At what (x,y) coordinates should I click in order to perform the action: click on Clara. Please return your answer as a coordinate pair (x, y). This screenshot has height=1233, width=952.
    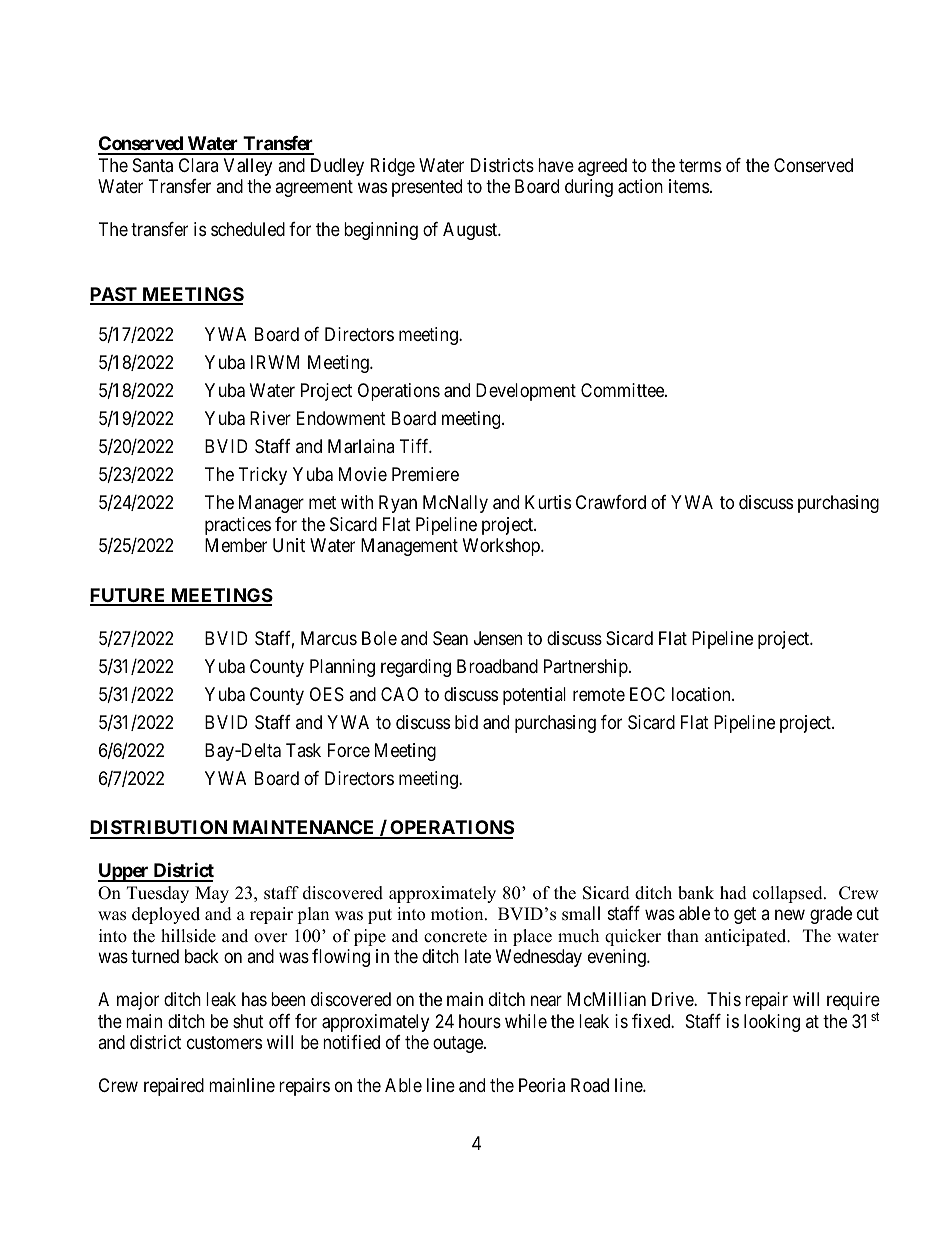
    Looking at the image, I should click on (198, 165).
